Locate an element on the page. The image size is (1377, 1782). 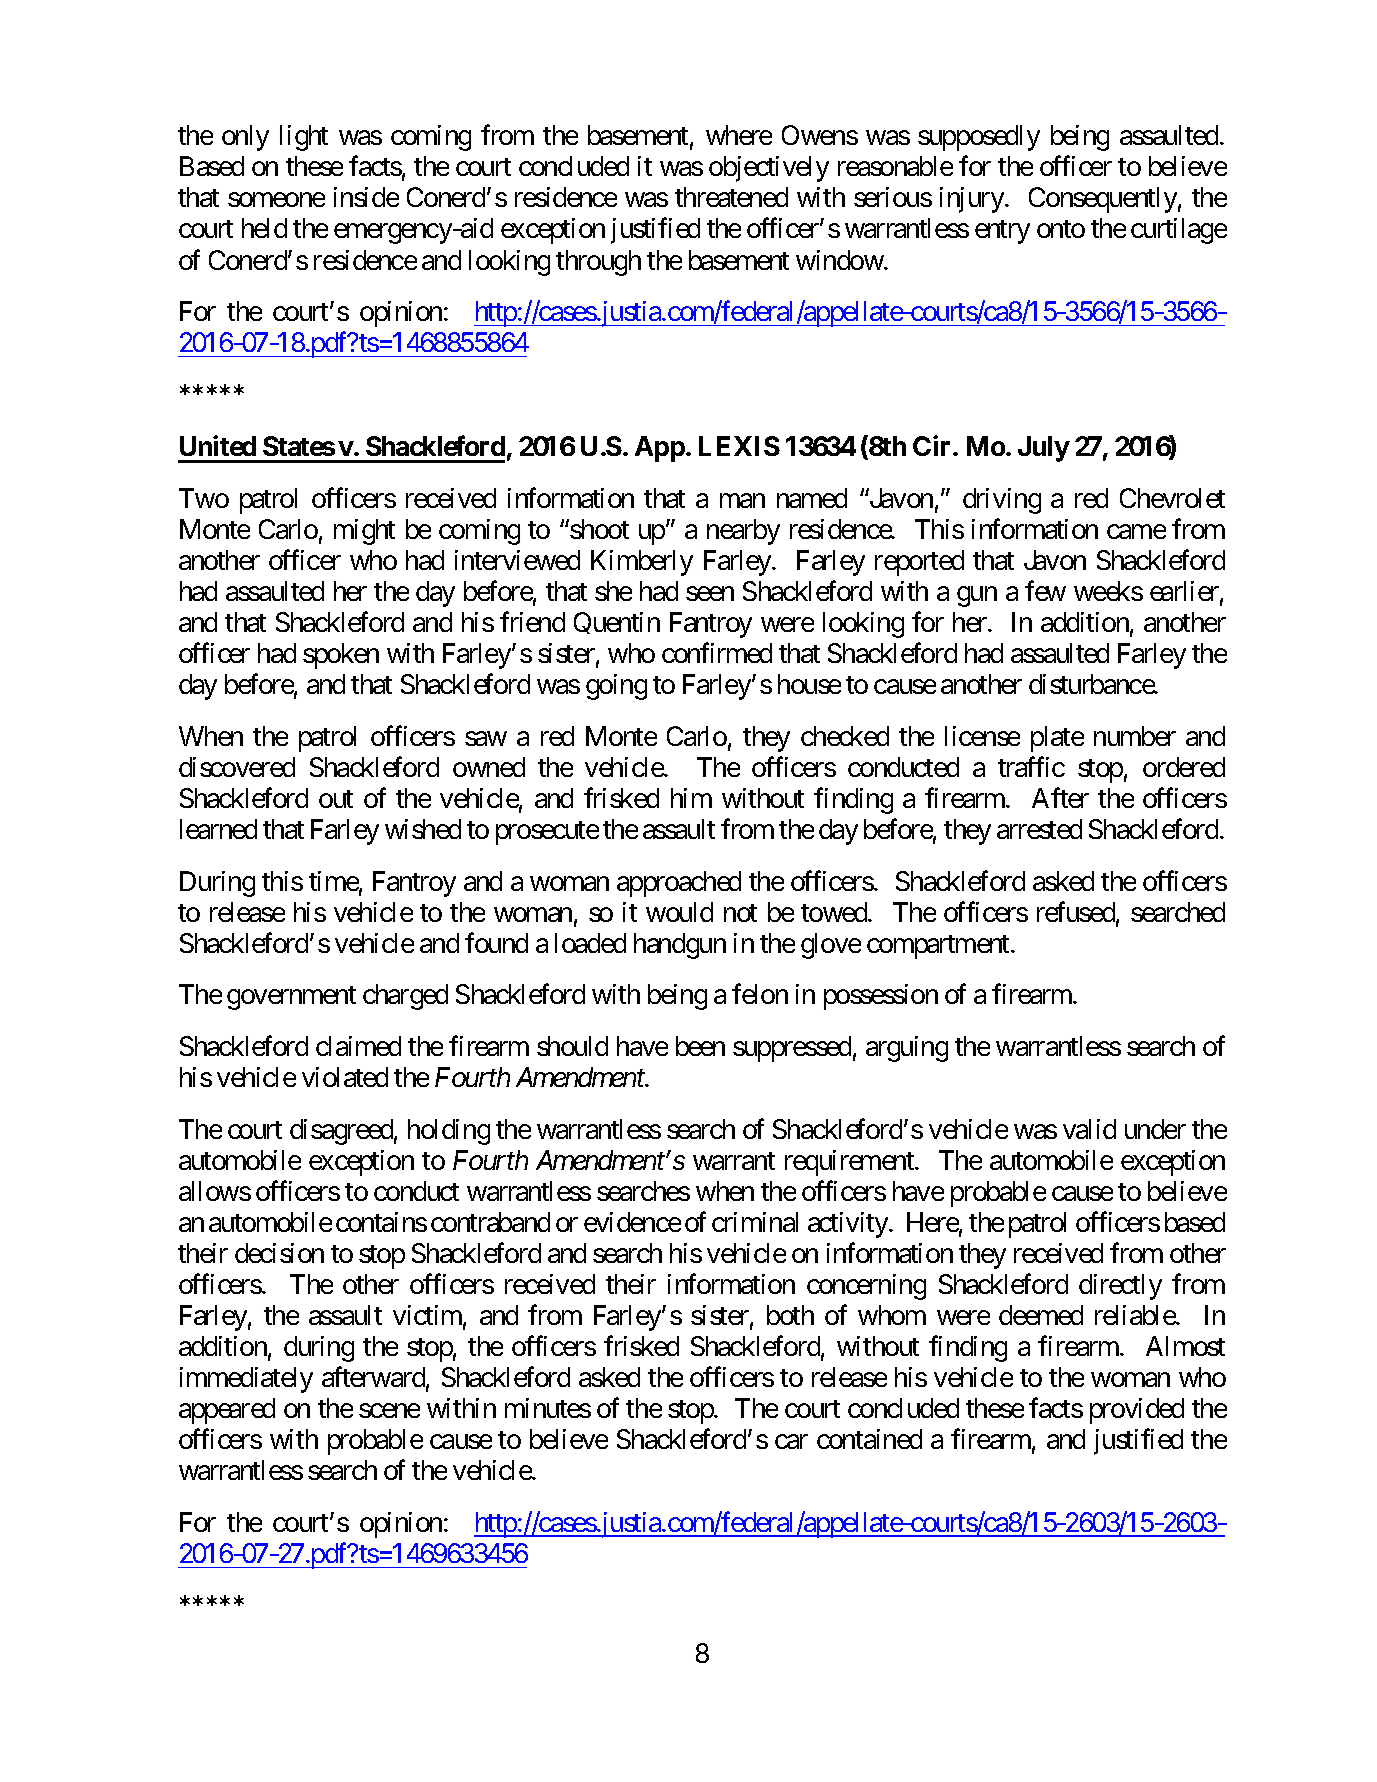
July is located at coordinates (1044, 449).
